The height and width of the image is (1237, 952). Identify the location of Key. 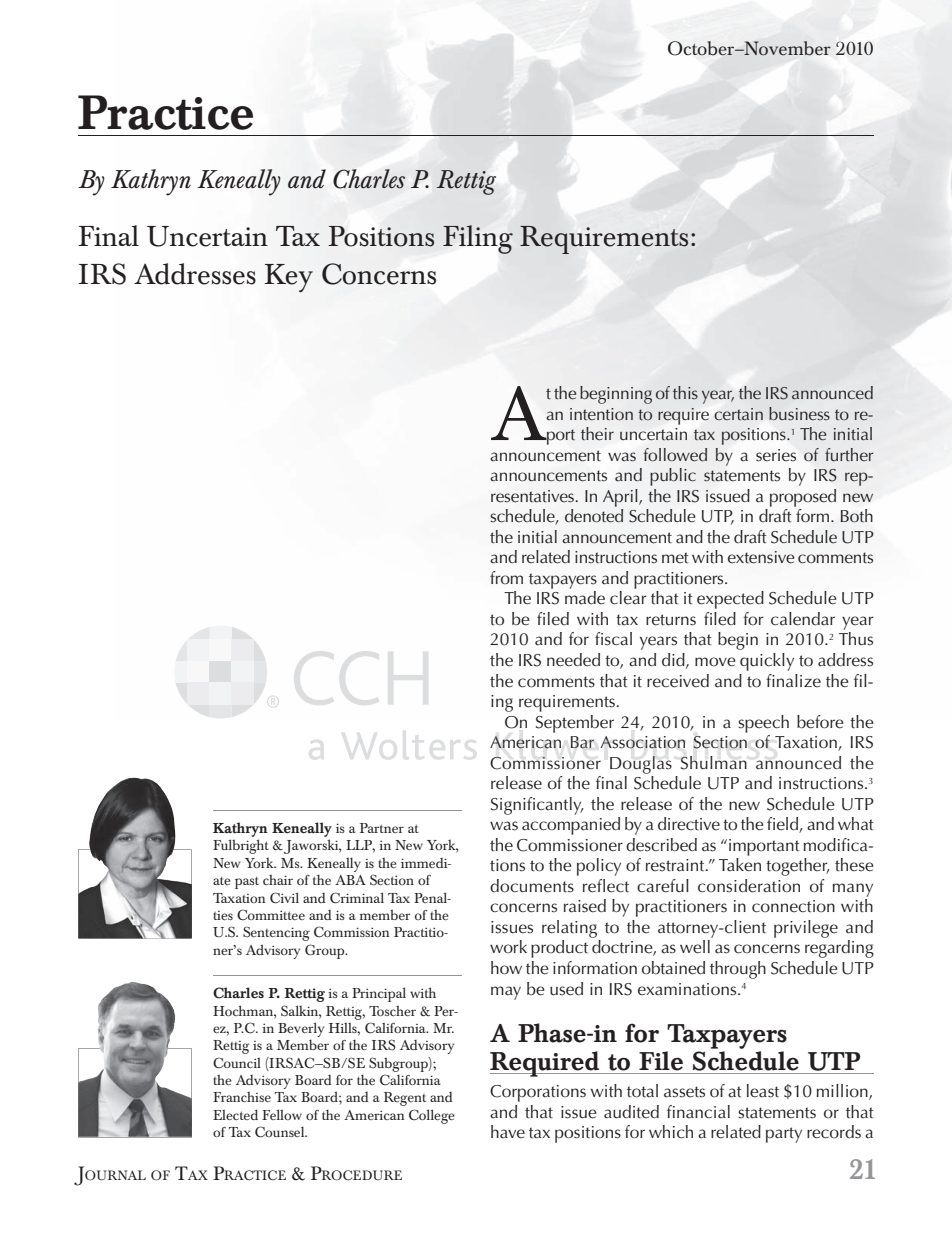
(288, 278).
